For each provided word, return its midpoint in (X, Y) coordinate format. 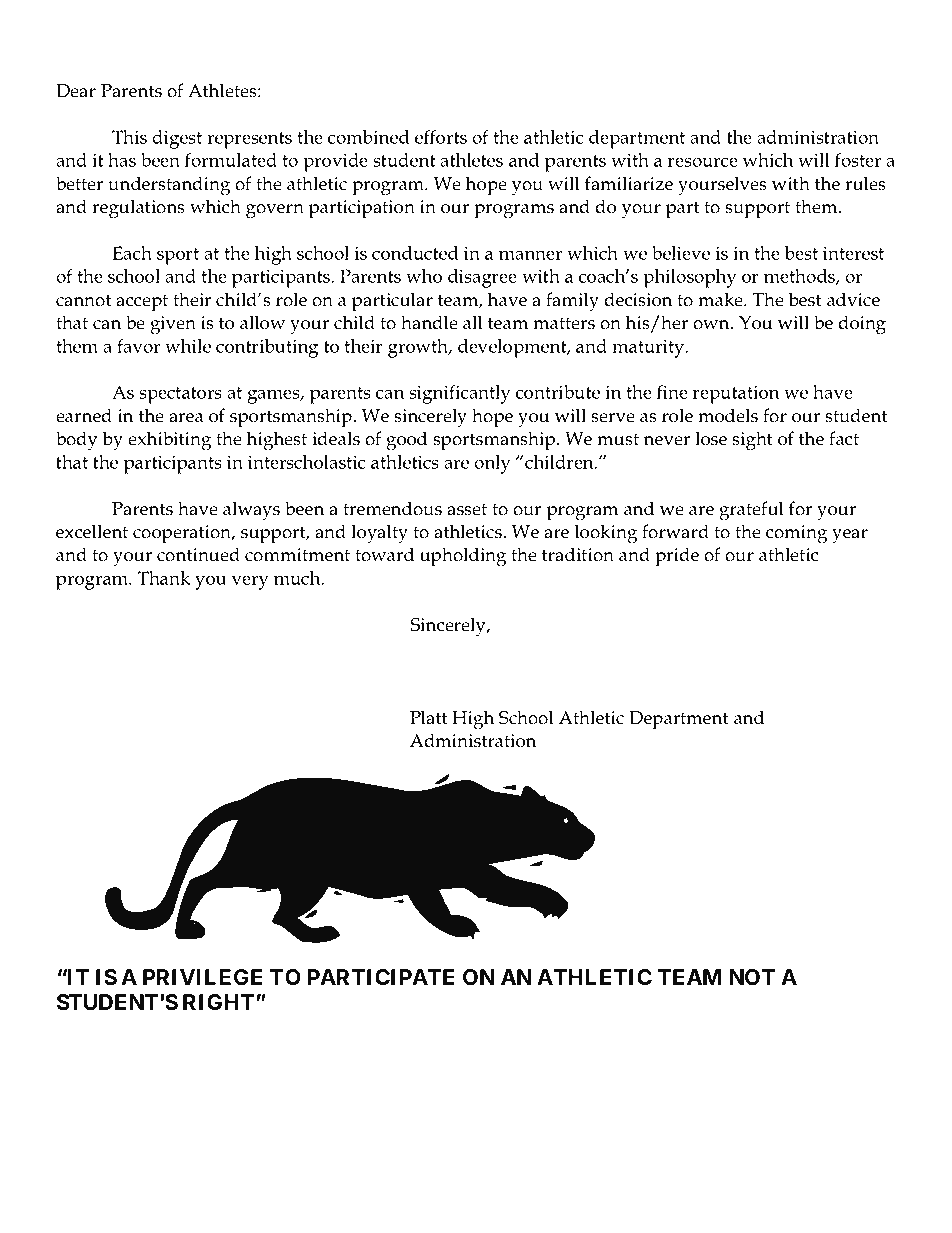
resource (703, 162)
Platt (429, 717)
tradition (578, 554)
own (712, 325)
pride (677, 556)
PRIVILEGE (202, 977)
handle (429, 322)
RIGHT (219, 1002)
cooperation (183, 534)
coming (796, 534)
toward (384, 554)
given (173, 325)
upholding (463, 557)
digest (177, 139)
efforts (441, 137)
